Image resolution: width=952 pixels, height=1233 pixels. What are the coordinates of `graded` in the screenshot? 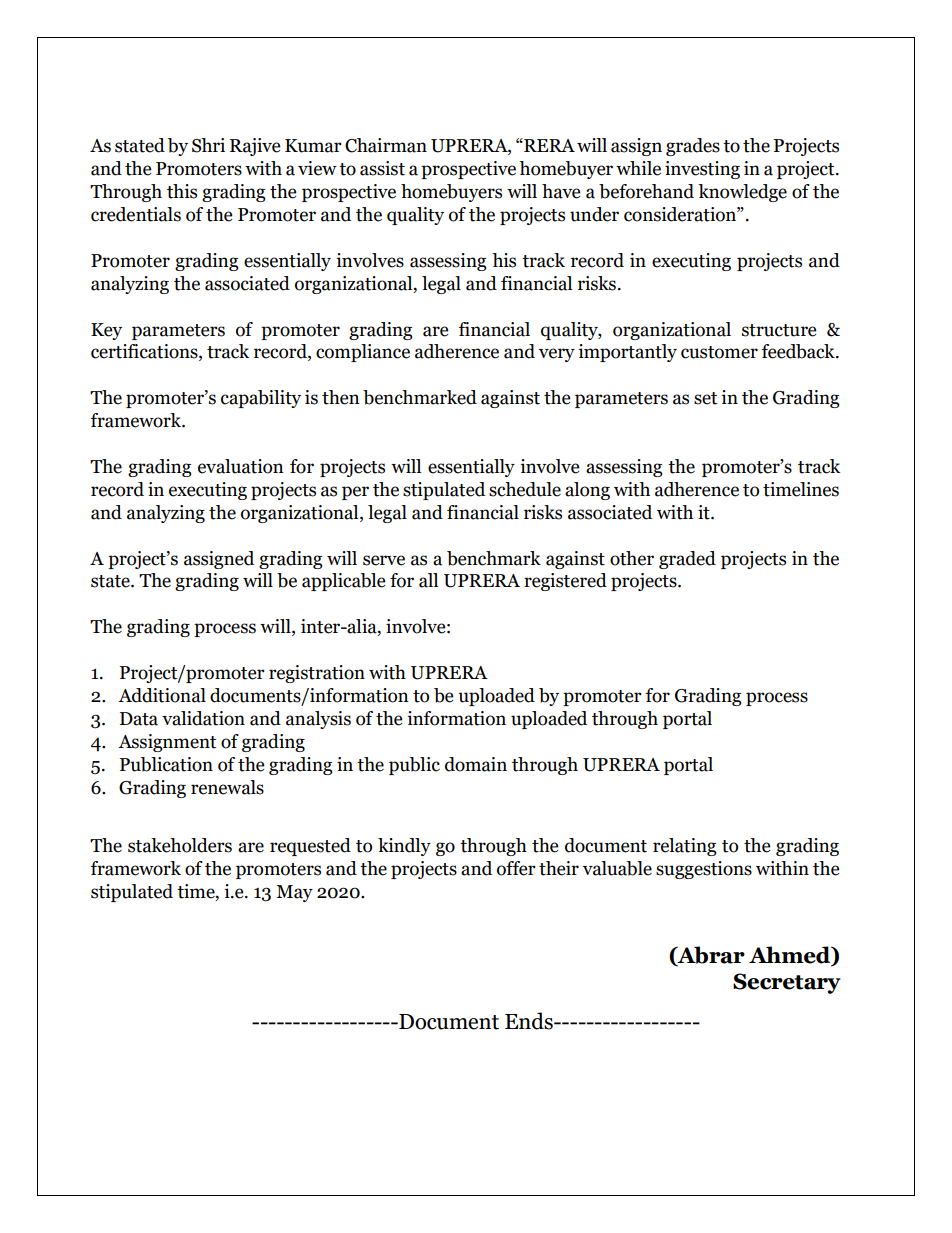 It's located at (687, 560).
